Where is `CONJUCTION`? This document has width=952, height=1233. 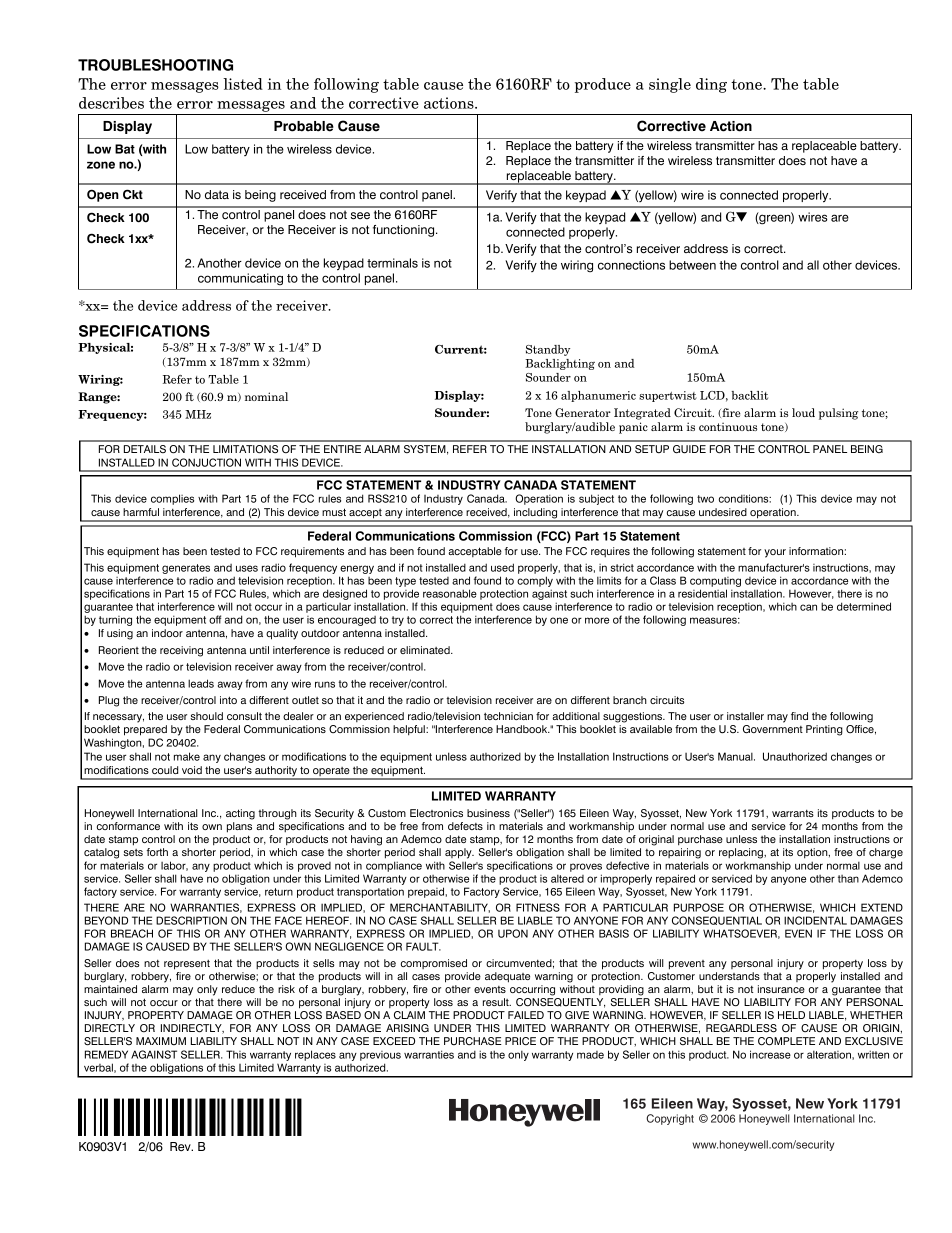 CONJUCTION is located at coordinates (206, 462).
